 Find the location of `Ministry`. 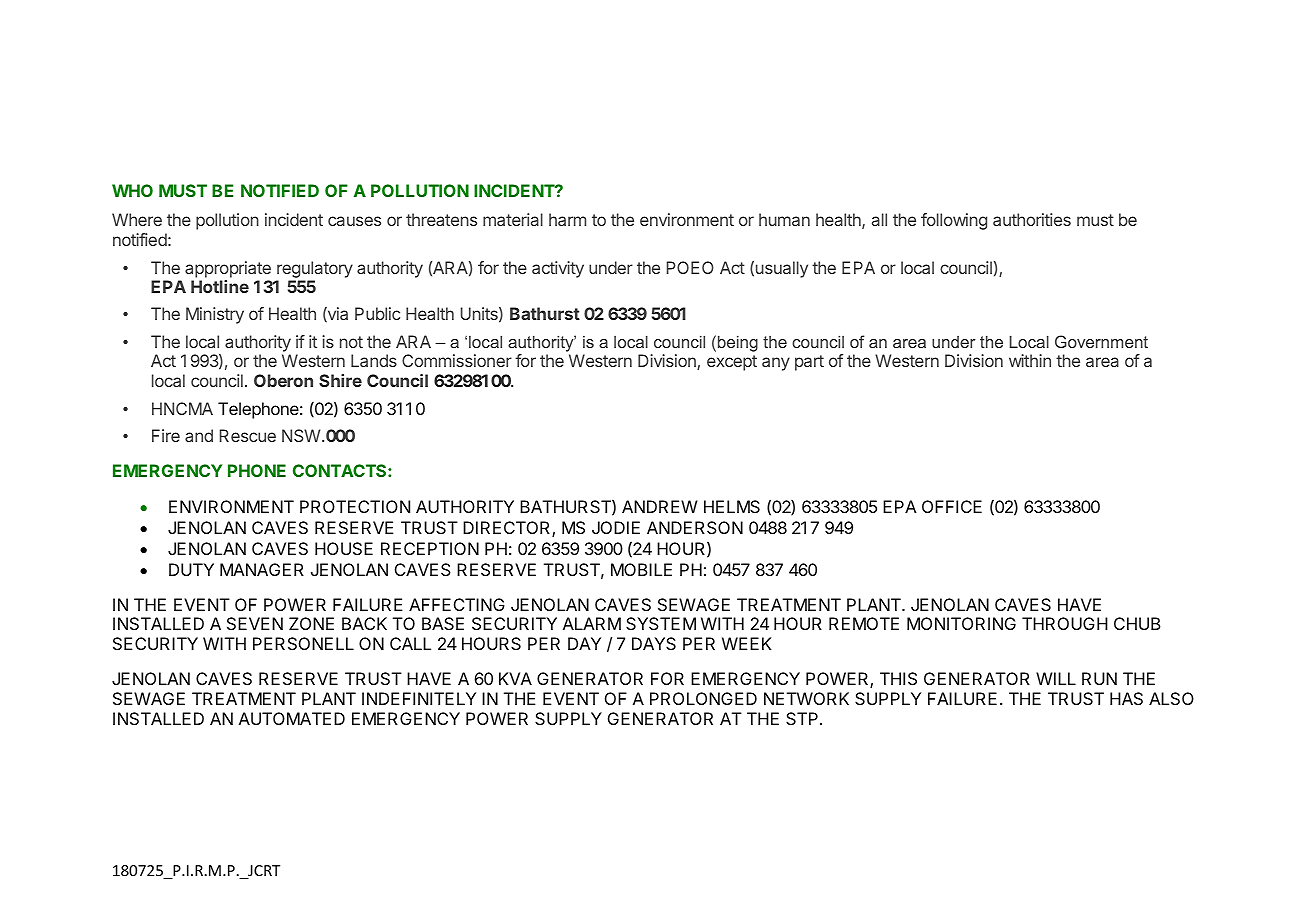

Ministry is located at coordinates (215, 315).
